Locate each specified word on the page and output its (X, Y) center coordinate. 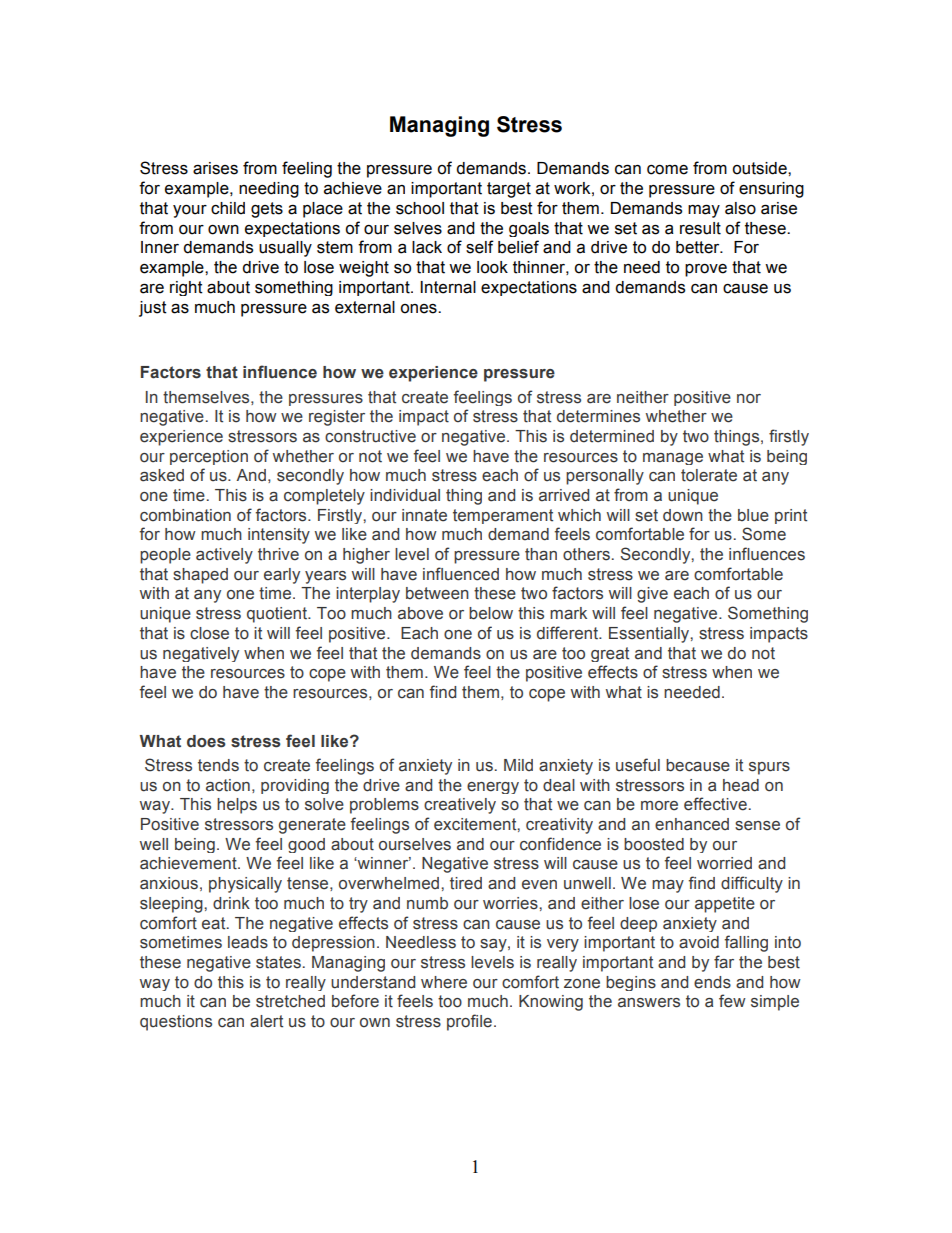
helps (237, 806)
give (652, 595)
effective (715, 804)
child (228, 208)
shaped (200, 576)
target (509, 190)
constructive (370, 436)
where (444, 982)
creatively (460, 806)
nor (749, 399)
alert (266, 1021)
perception (209, 457)
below (491, 613)
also (740, 208)
